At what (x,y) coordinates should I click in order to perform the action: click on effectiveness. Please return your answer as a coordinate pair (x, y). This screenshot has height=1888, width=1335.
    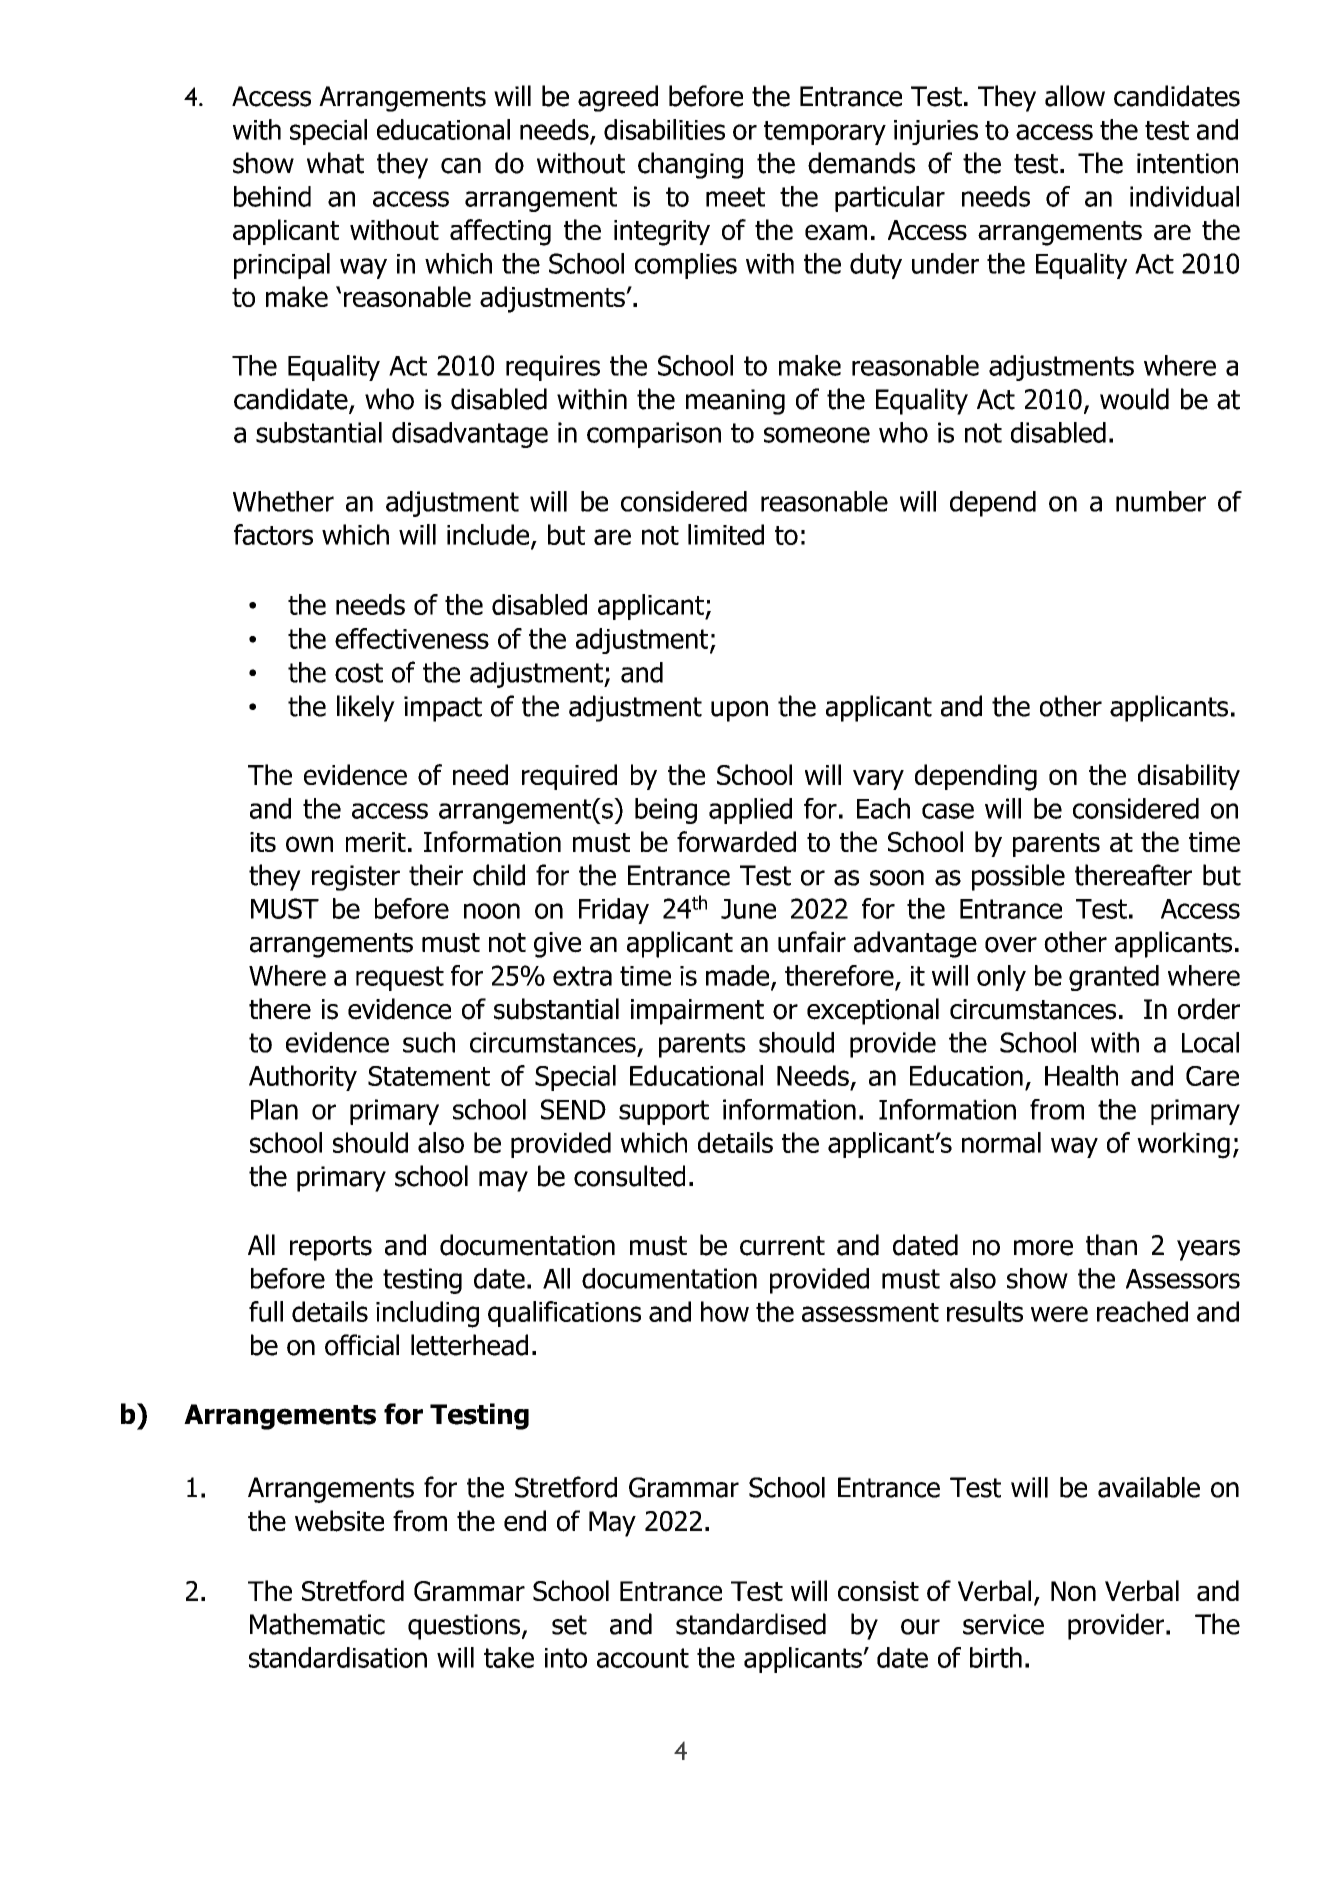
    Looking at the image, I should click on (412, 638).
